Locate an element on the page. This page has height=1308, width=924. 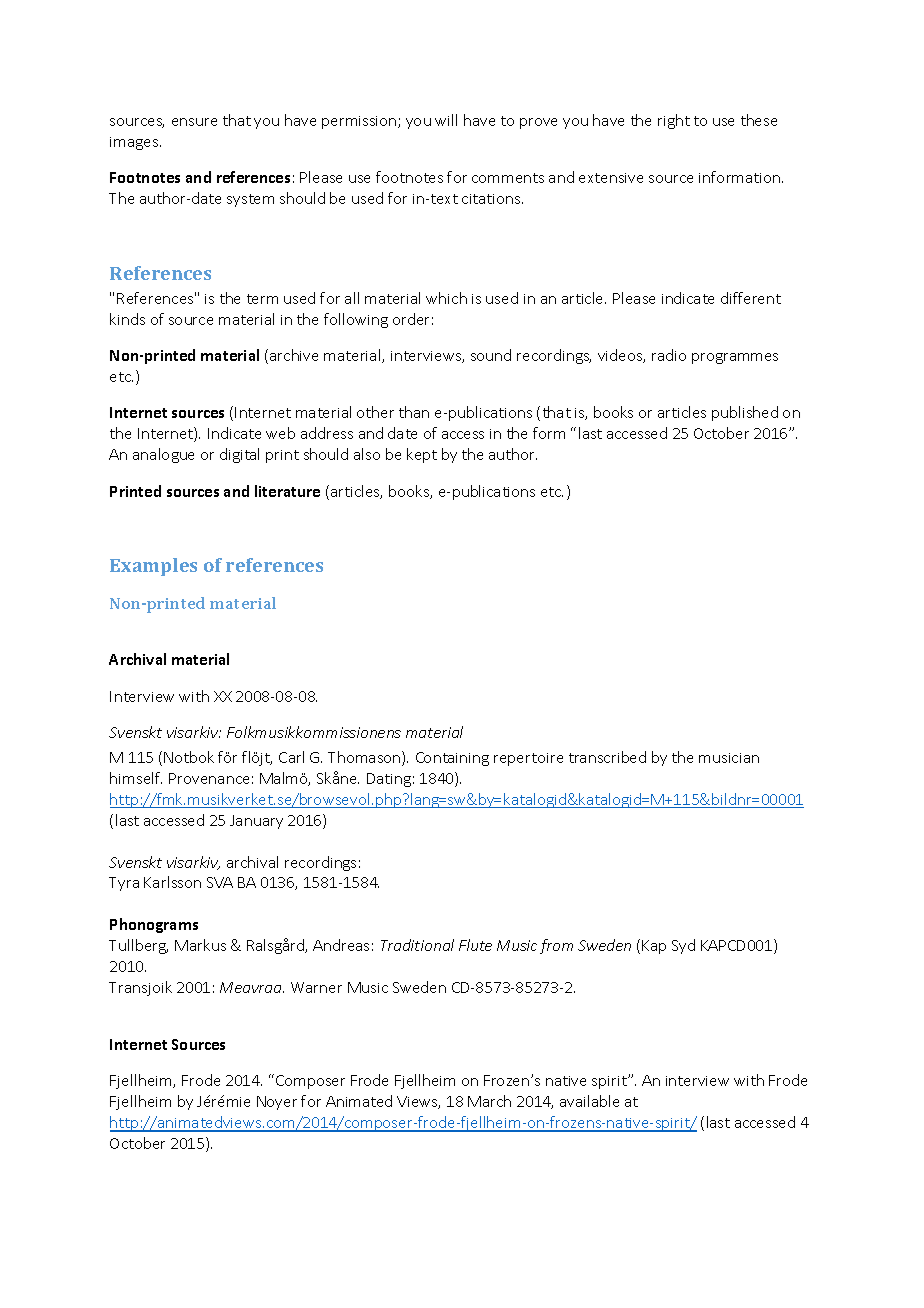
will is located at coordinates (446, 120).
